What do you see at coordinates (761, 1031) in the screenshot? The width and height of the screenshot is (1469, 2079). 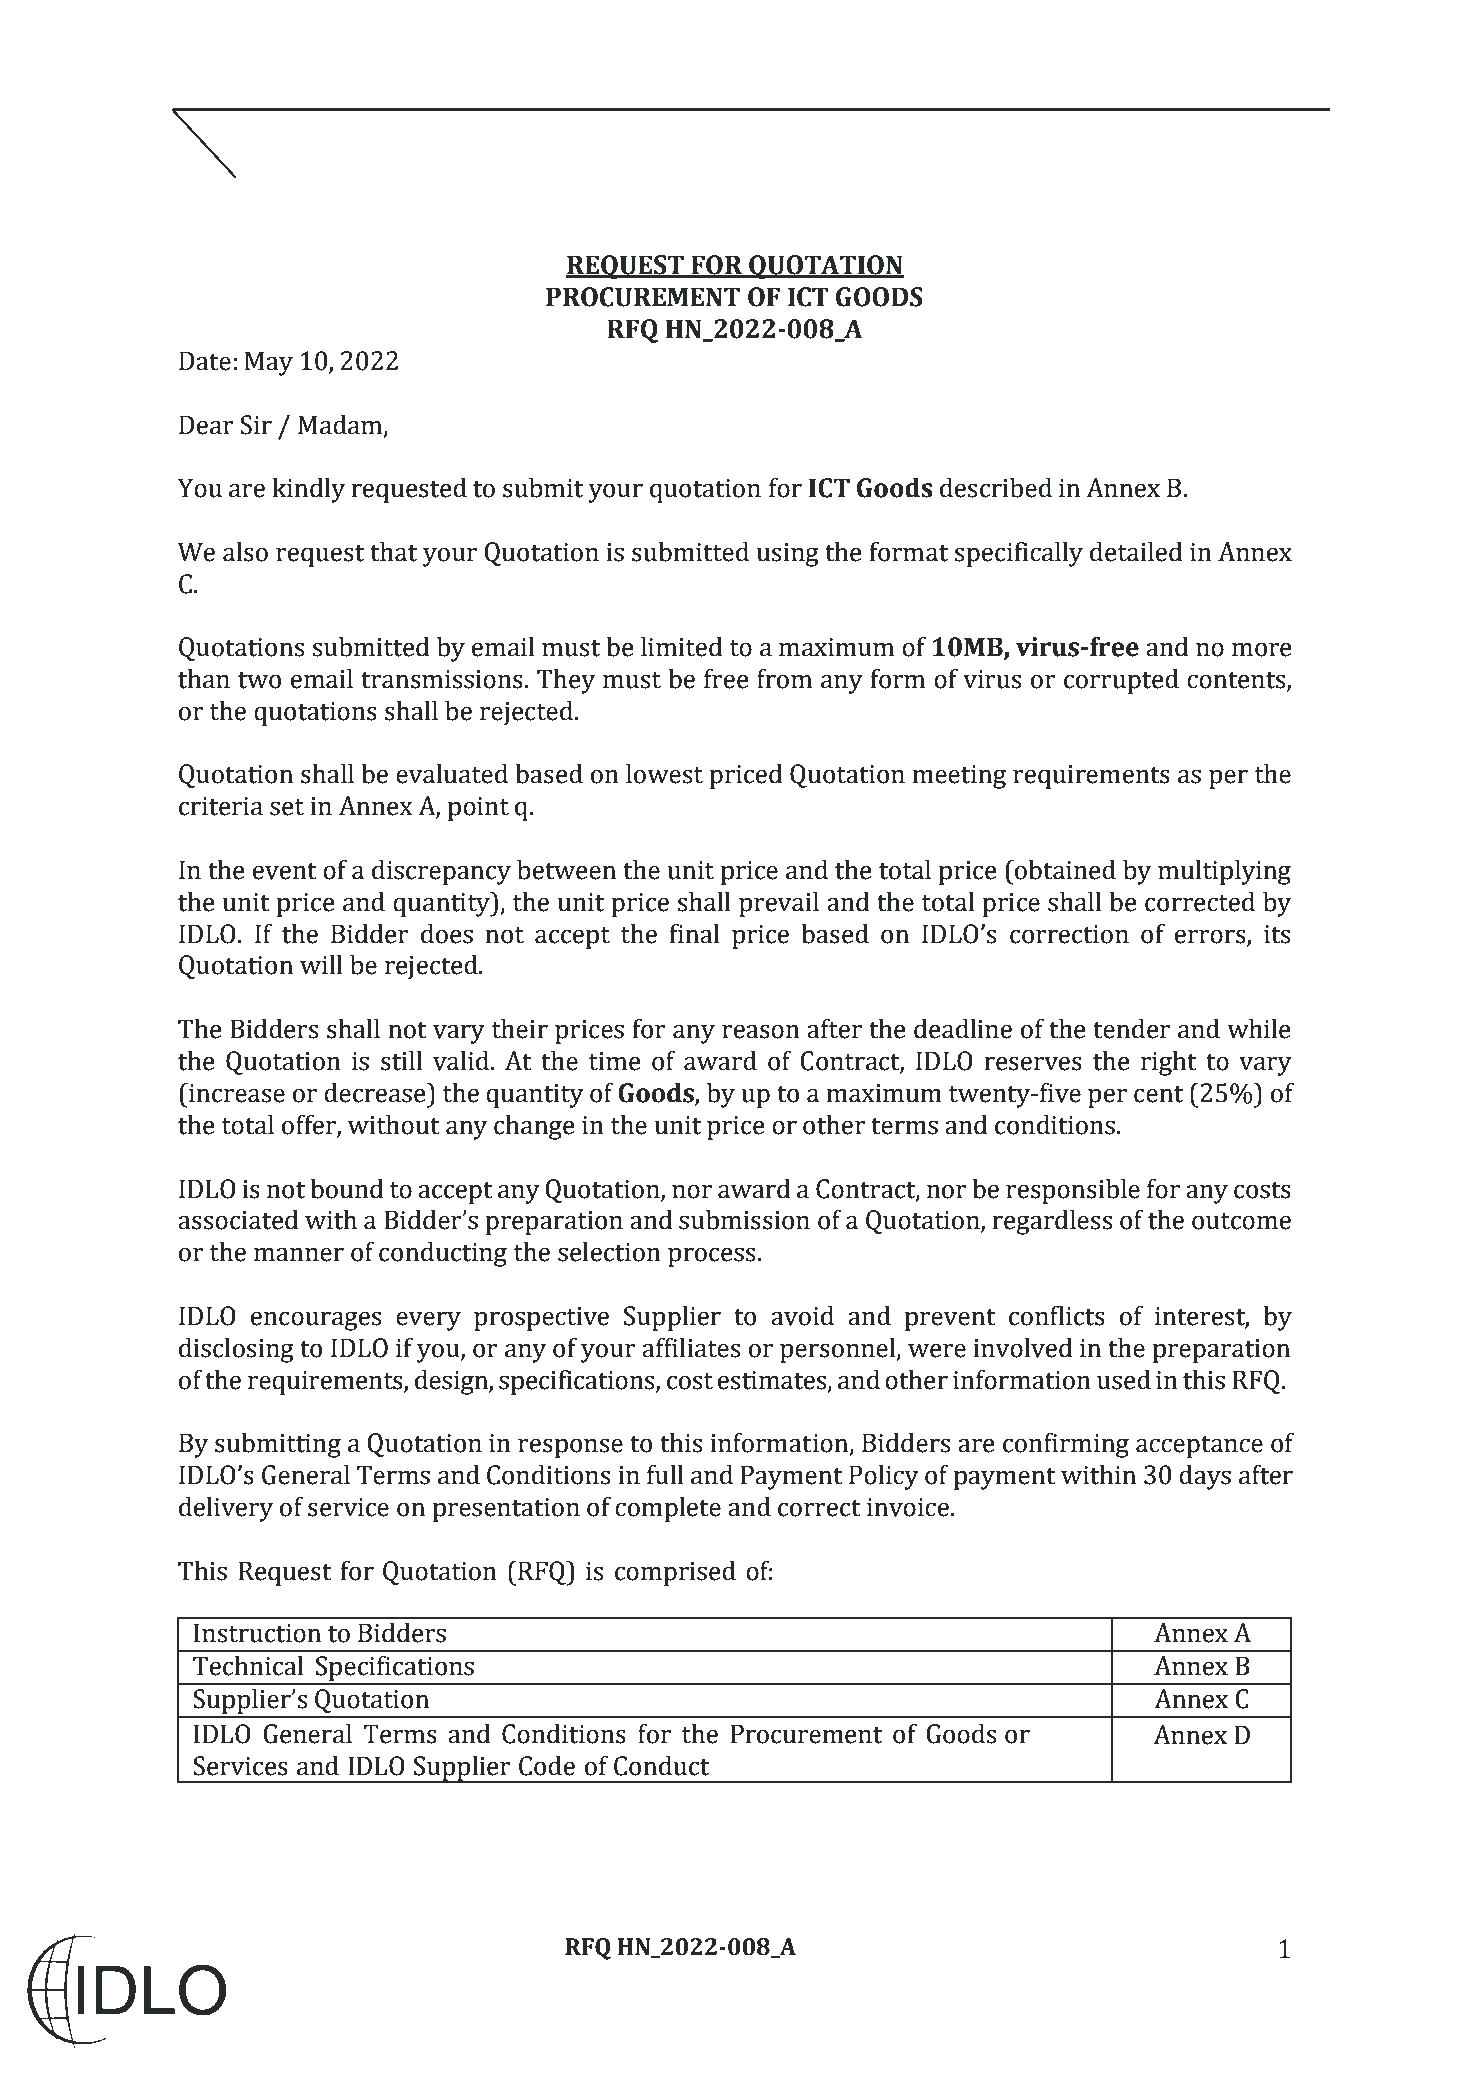 I see `reason` at bounding box center [761, 1031].
